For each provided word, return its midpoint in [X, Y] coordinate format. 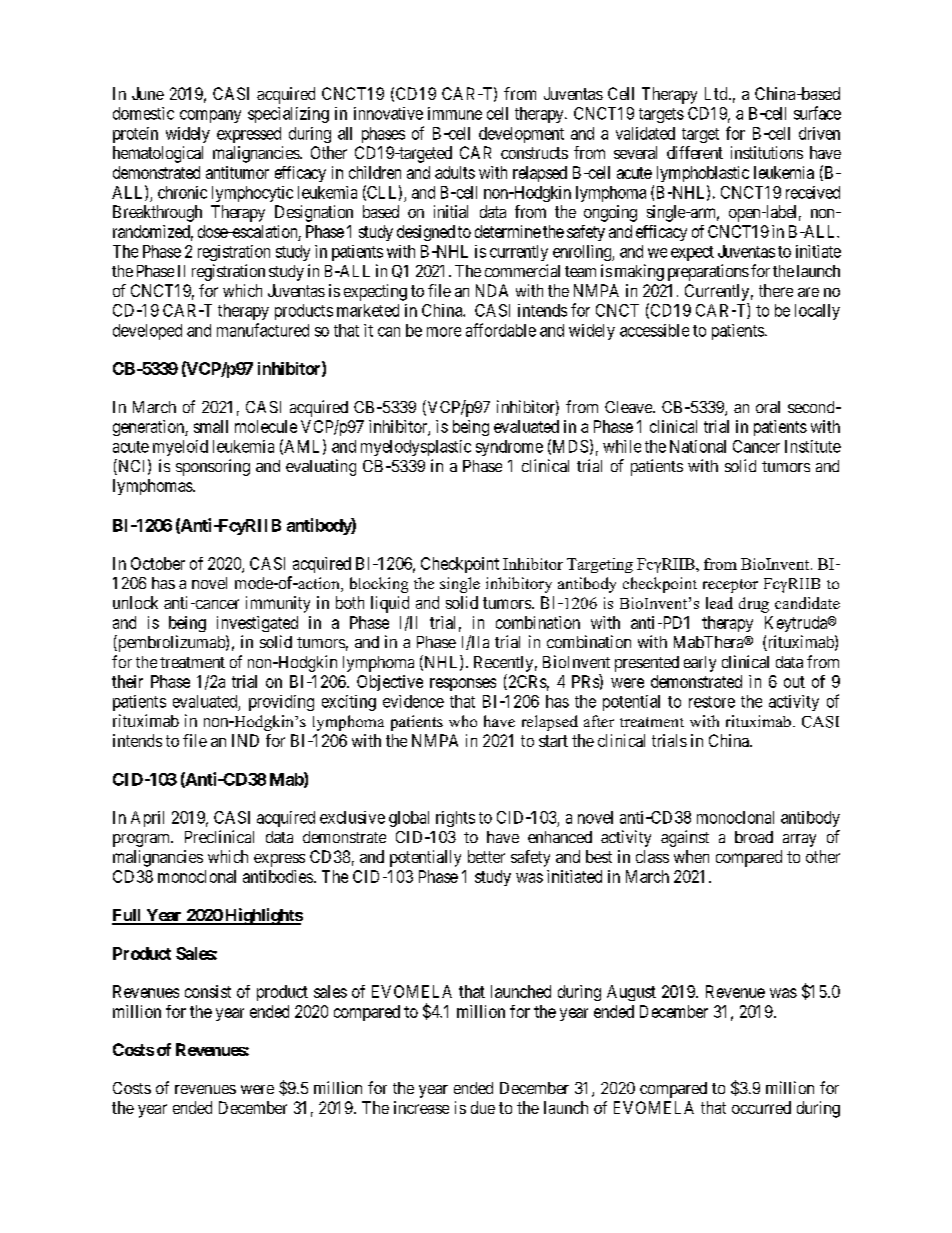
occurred [761, 1107]
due [483, 1107]
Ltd [717, 93]
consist [208, 991]
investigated [257, 624]
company [210, 116]
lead [719, 603]
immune [455, 113]
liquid [390, 604]
